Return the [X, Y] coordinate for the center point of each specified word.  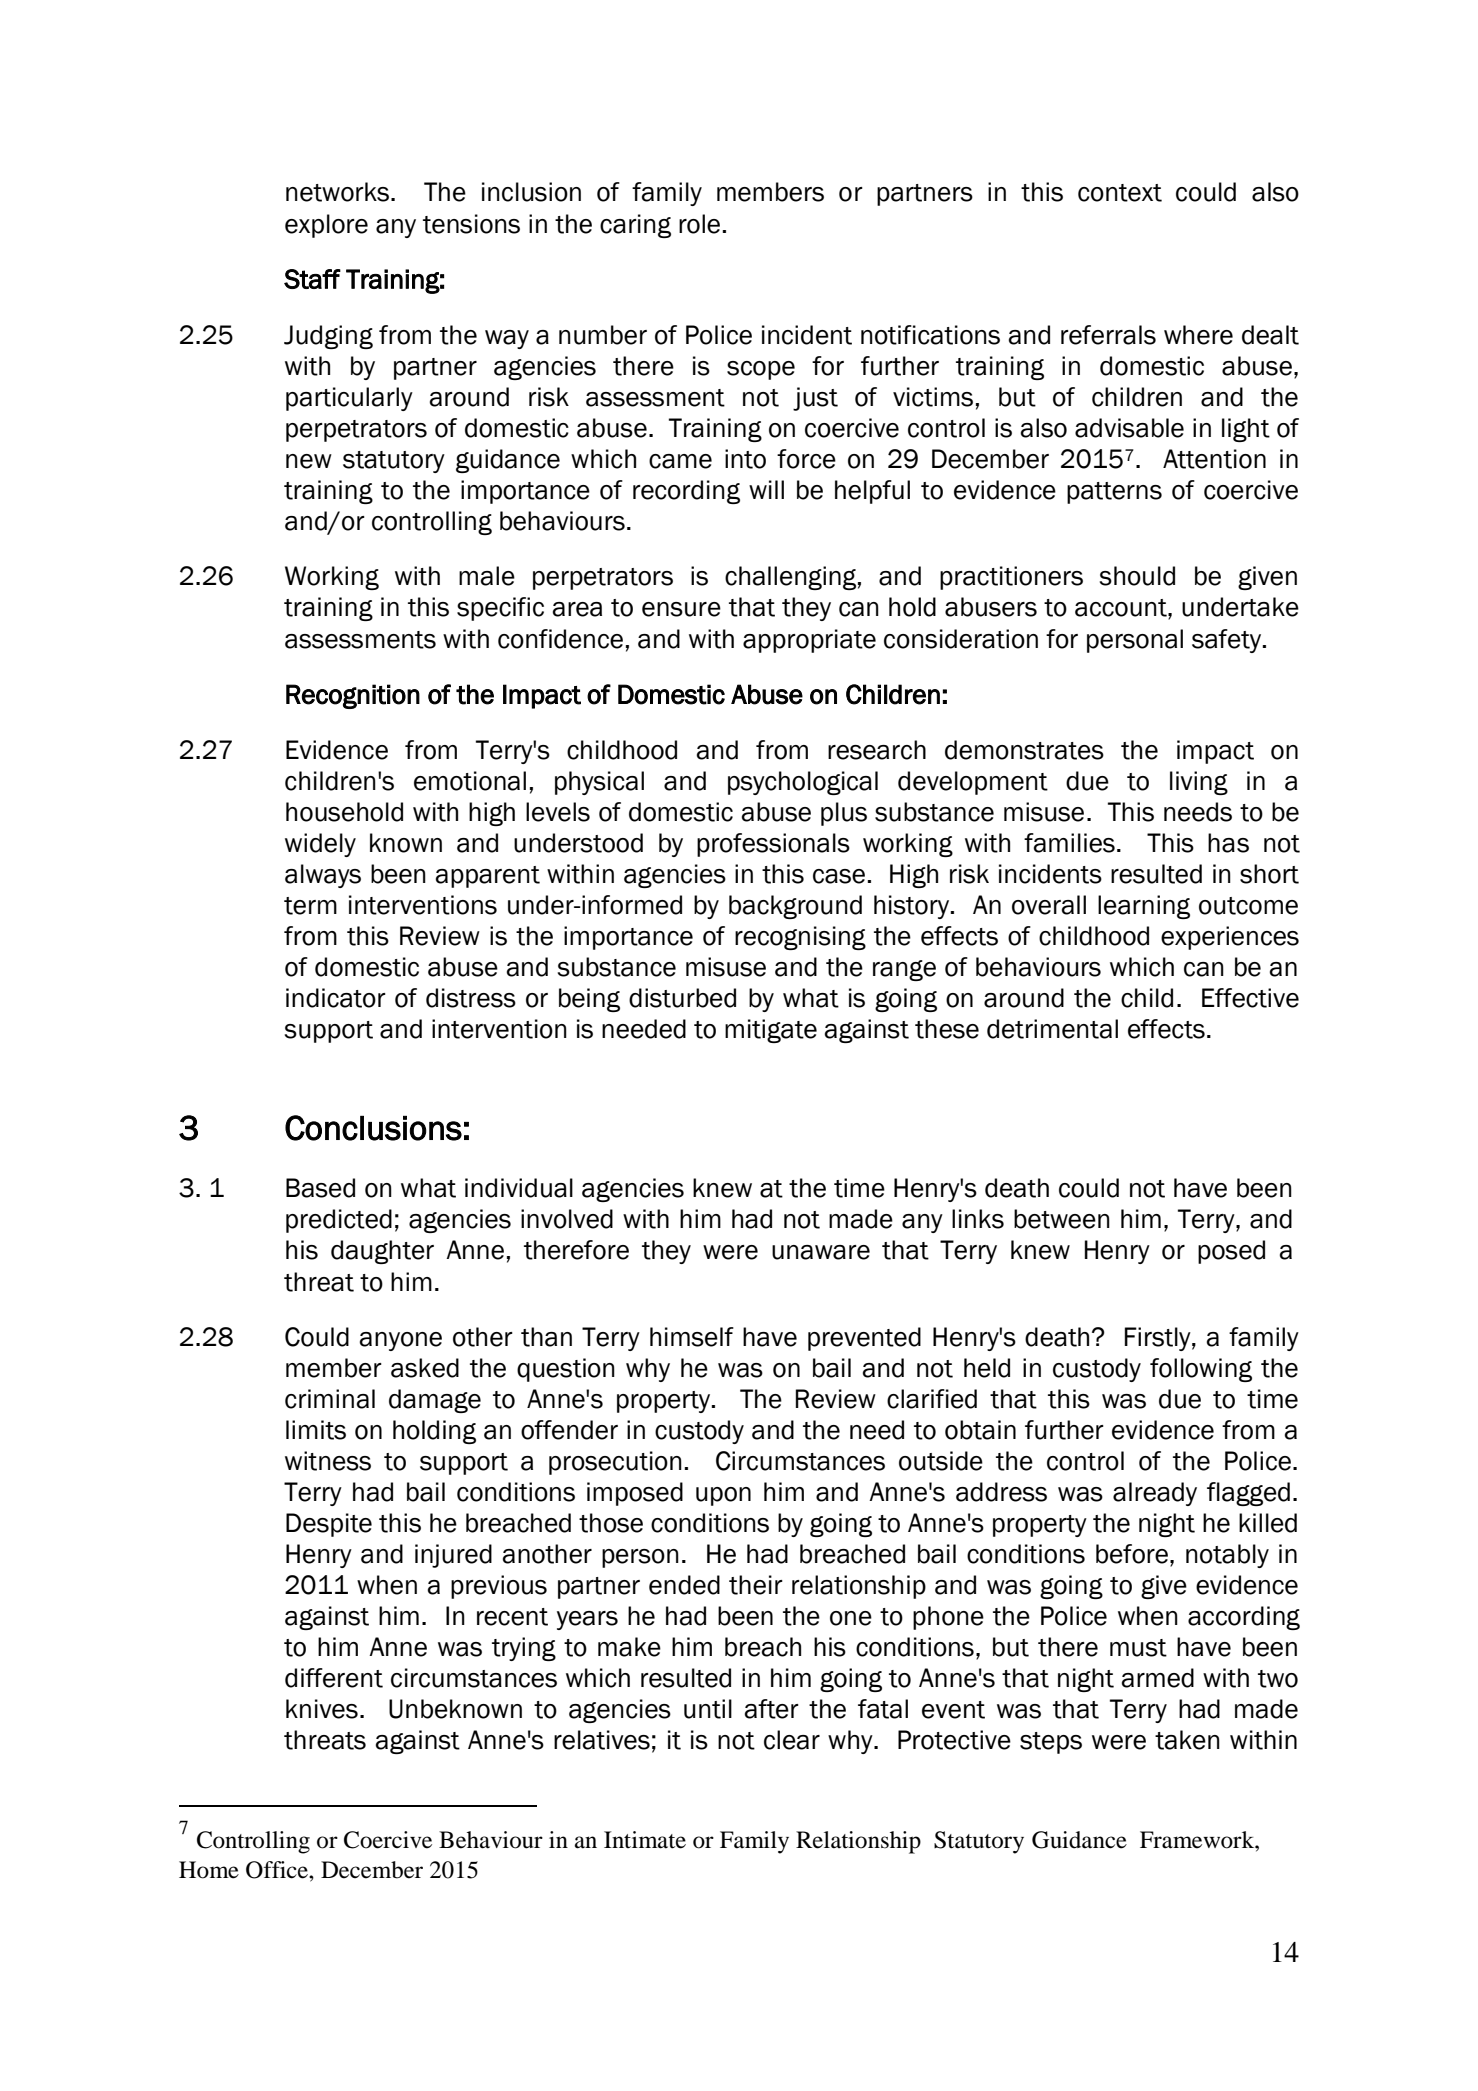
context [1120, 193]
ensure [681, 609]
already [1155, 1494]
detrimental [1052, 1029]
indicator [336, 998]
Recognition [353, 696]
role [699, 224]
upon [723, 1496]
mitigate [771, 1031]
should [1137, 576]
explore [326, 226]
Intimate [645, 1840]
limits [316, 1430]
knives [322, 1709]
